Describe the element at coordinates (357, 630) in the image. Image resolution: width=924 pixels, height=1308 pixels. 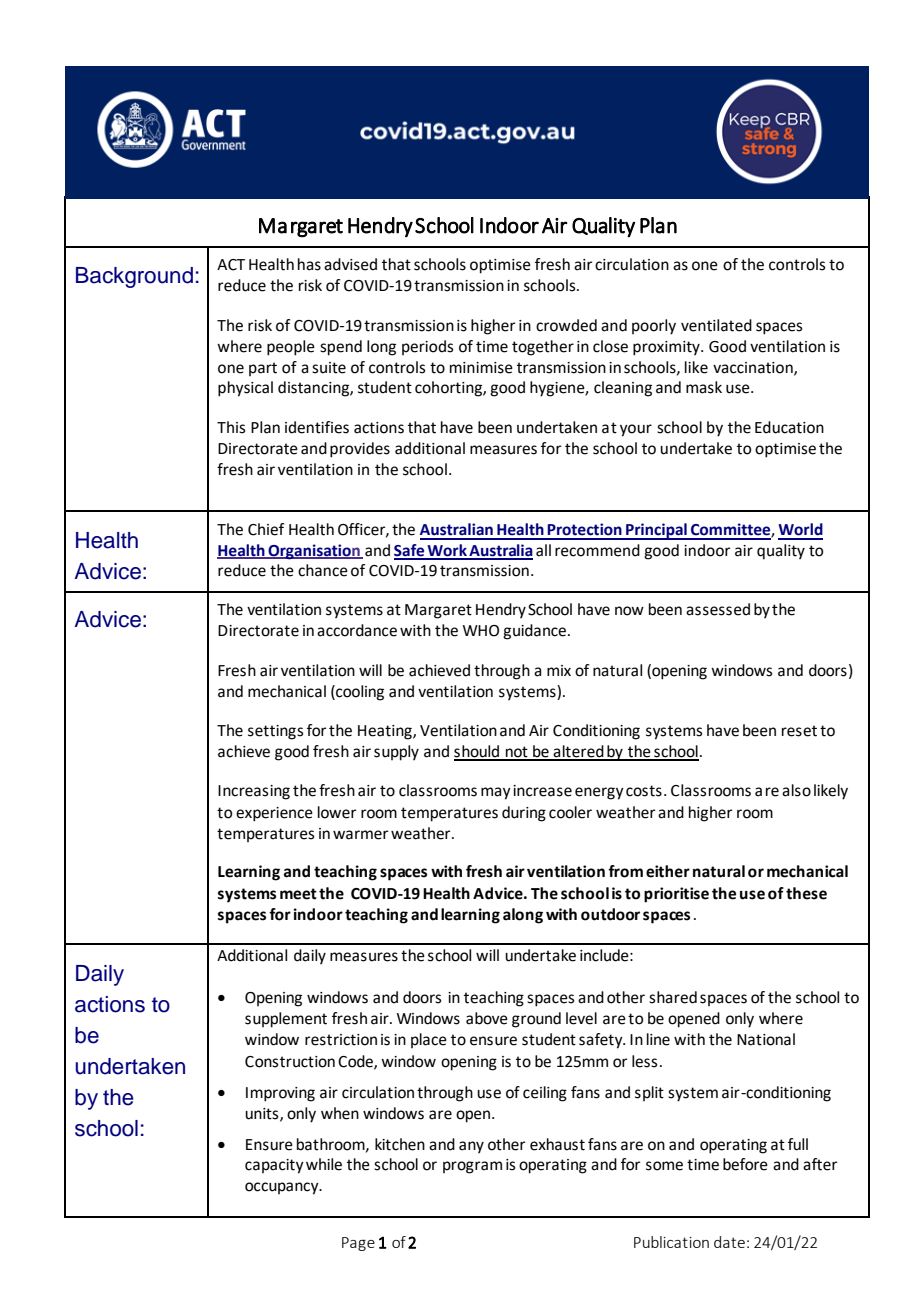
I see `accordance` at that location.
